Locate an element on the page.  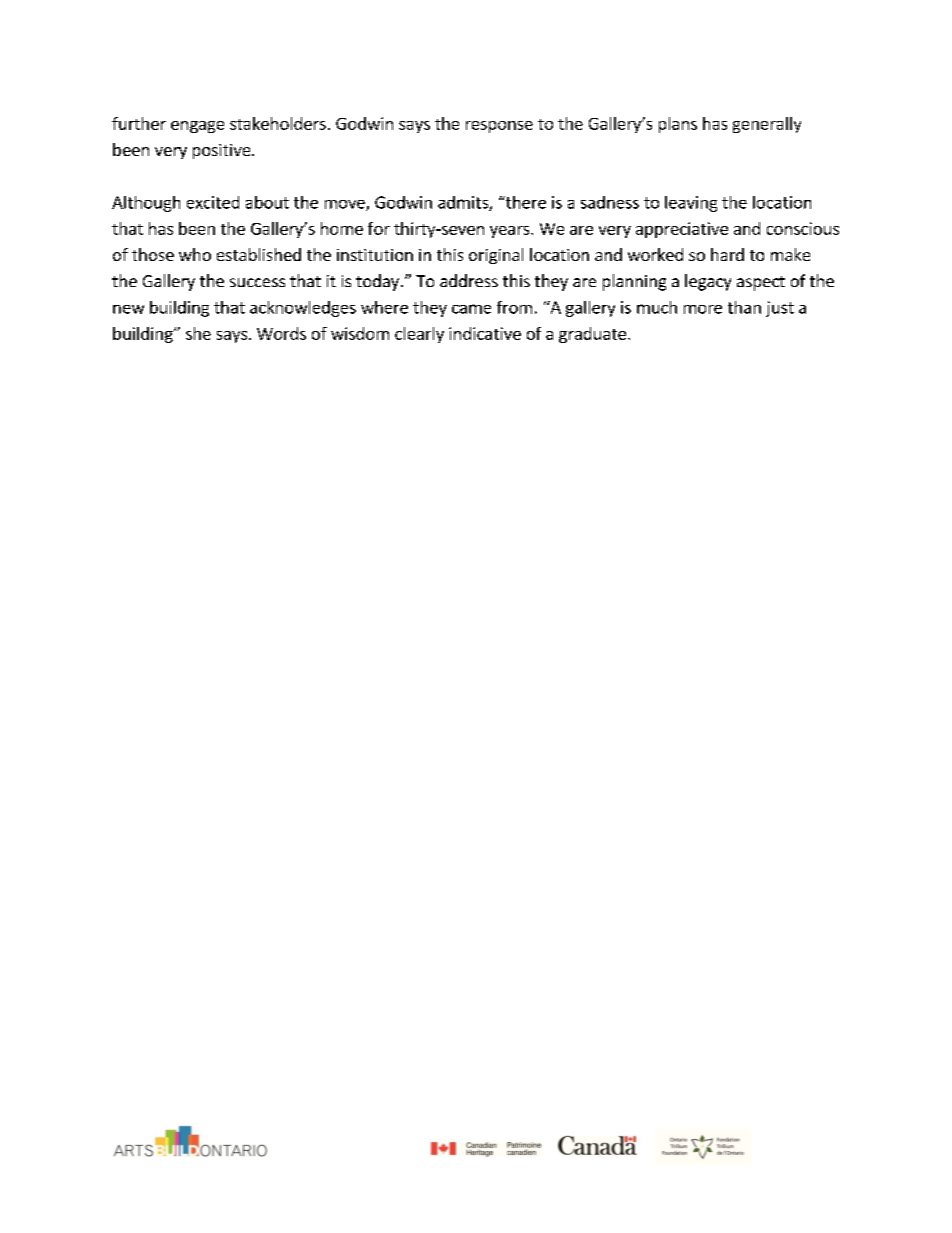
excited is located at coordinates (213, 202).
